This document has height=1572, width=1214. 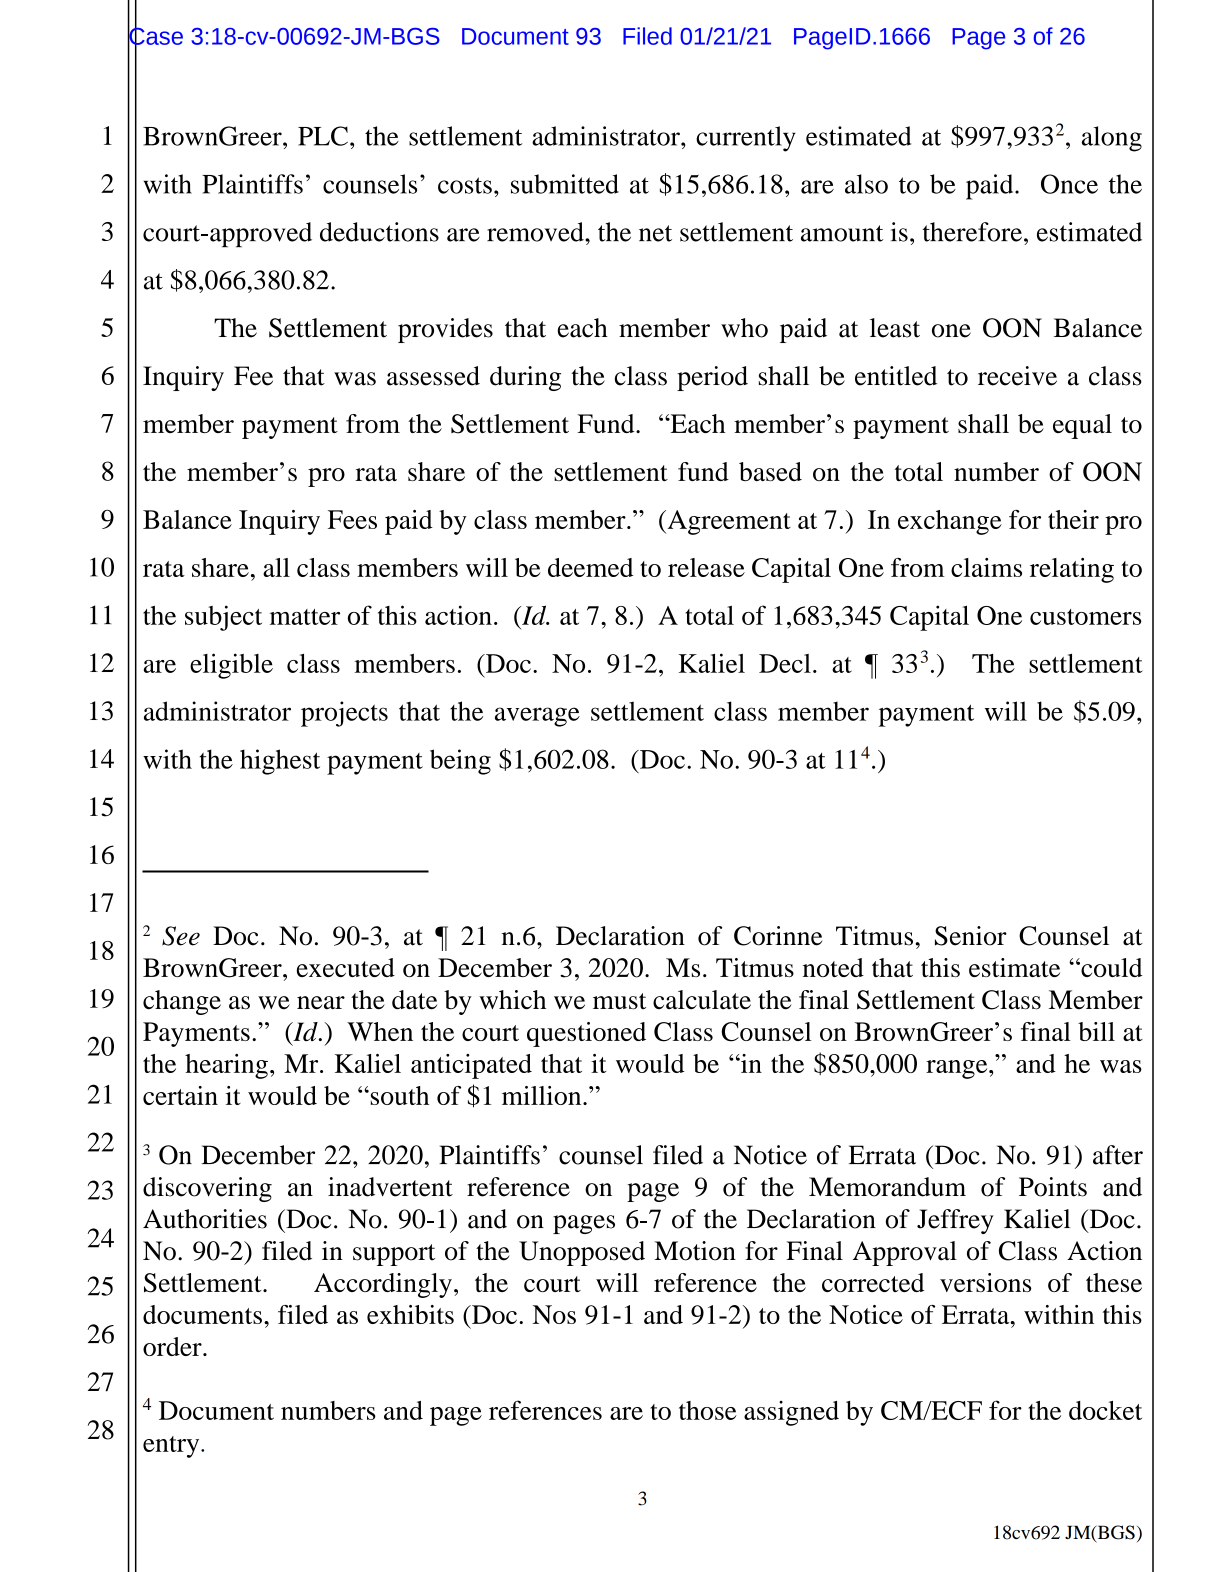 I want to click on entry, so click(x=172, y=1447).
